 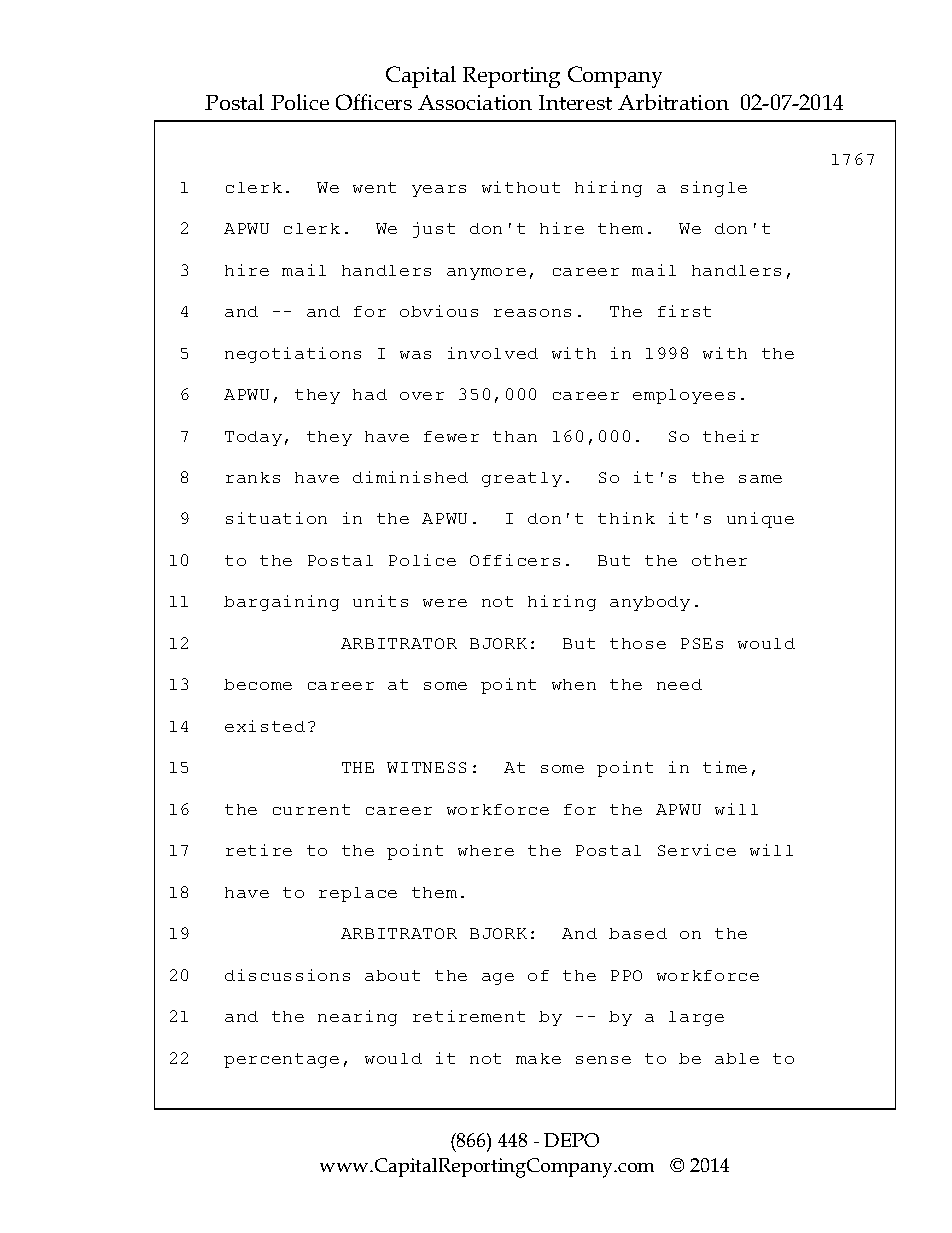 I want to click on Today, so click(x=253, y=438).
